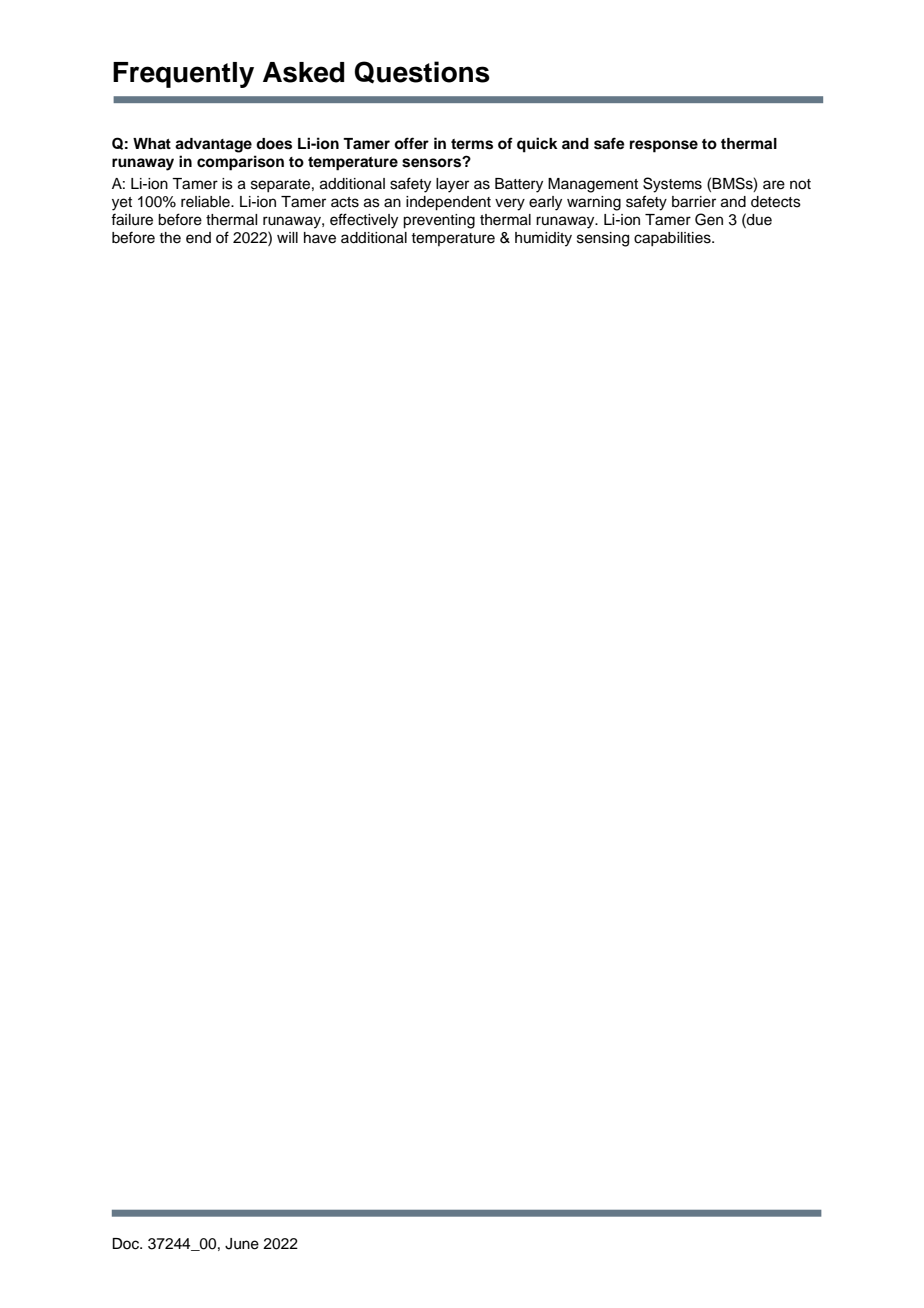 Image resolution: width=924 pixels, height=1308 pixels. I want to click on humidity, so click(543, 239).
